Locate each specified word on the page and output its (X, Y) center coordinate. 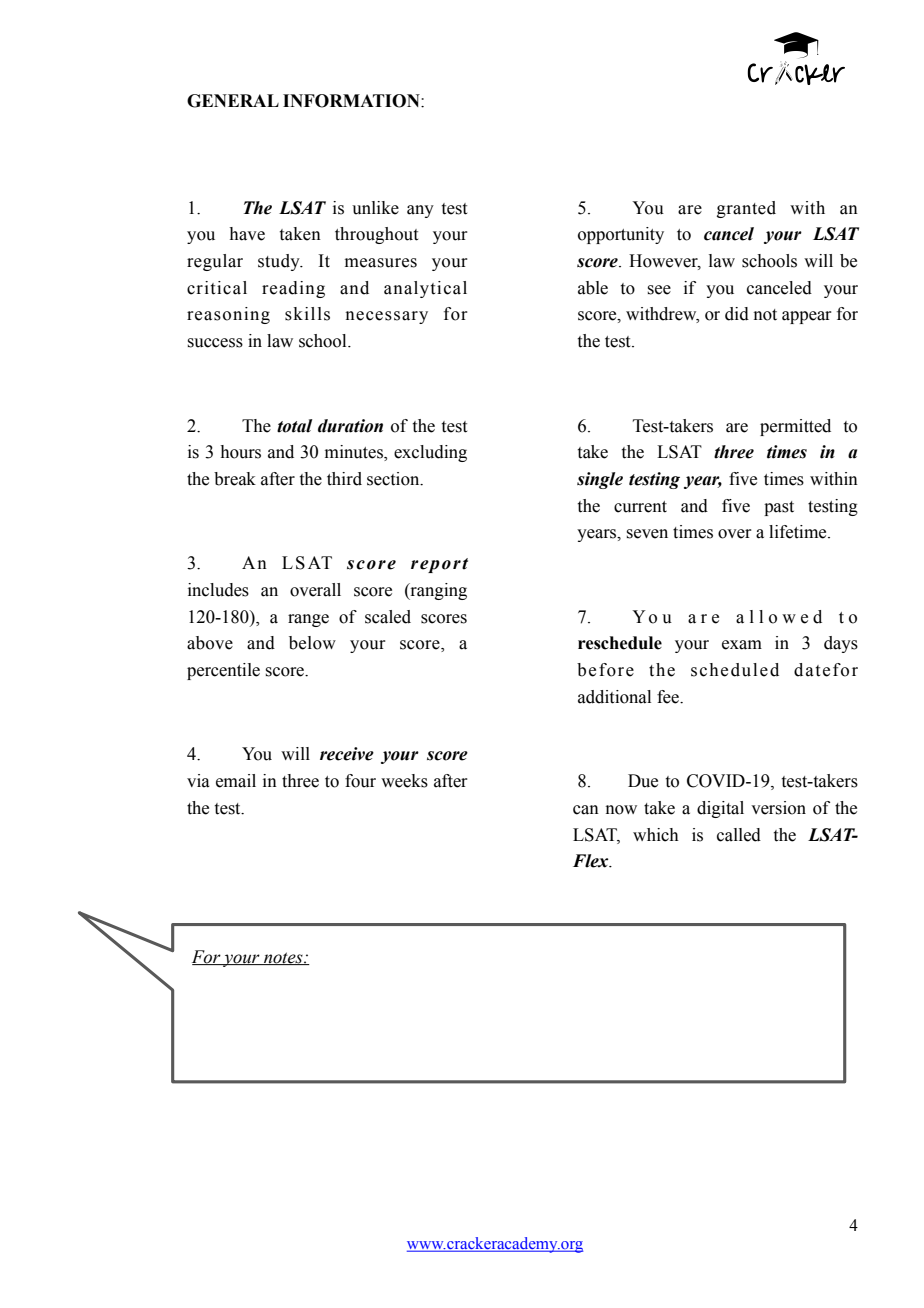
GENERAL (233, 101)
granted (746, 209)
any (420, 211)
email (236, 781)
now (621, 810)
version (778, 808)
